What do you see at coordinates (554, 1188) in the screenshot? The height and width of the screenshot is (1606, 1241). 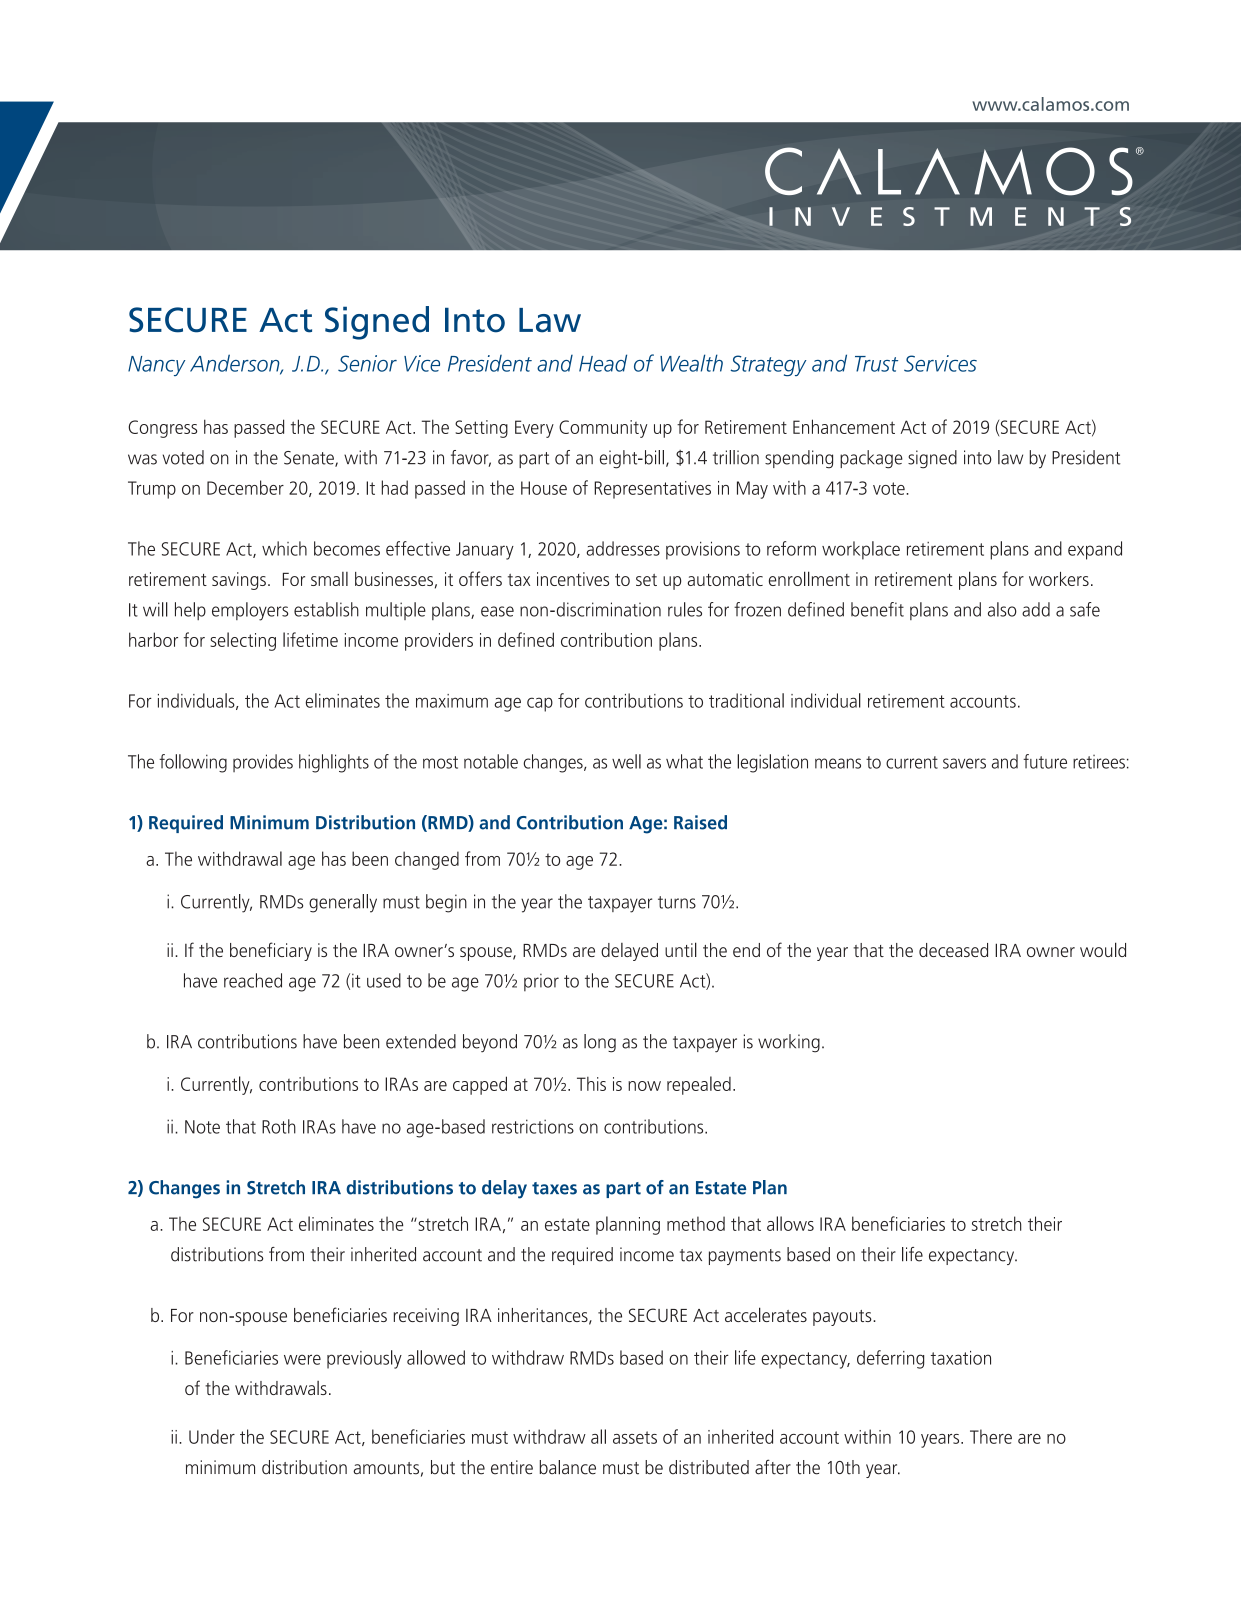 I see `taxes` at bounding box center [554, 1188].
